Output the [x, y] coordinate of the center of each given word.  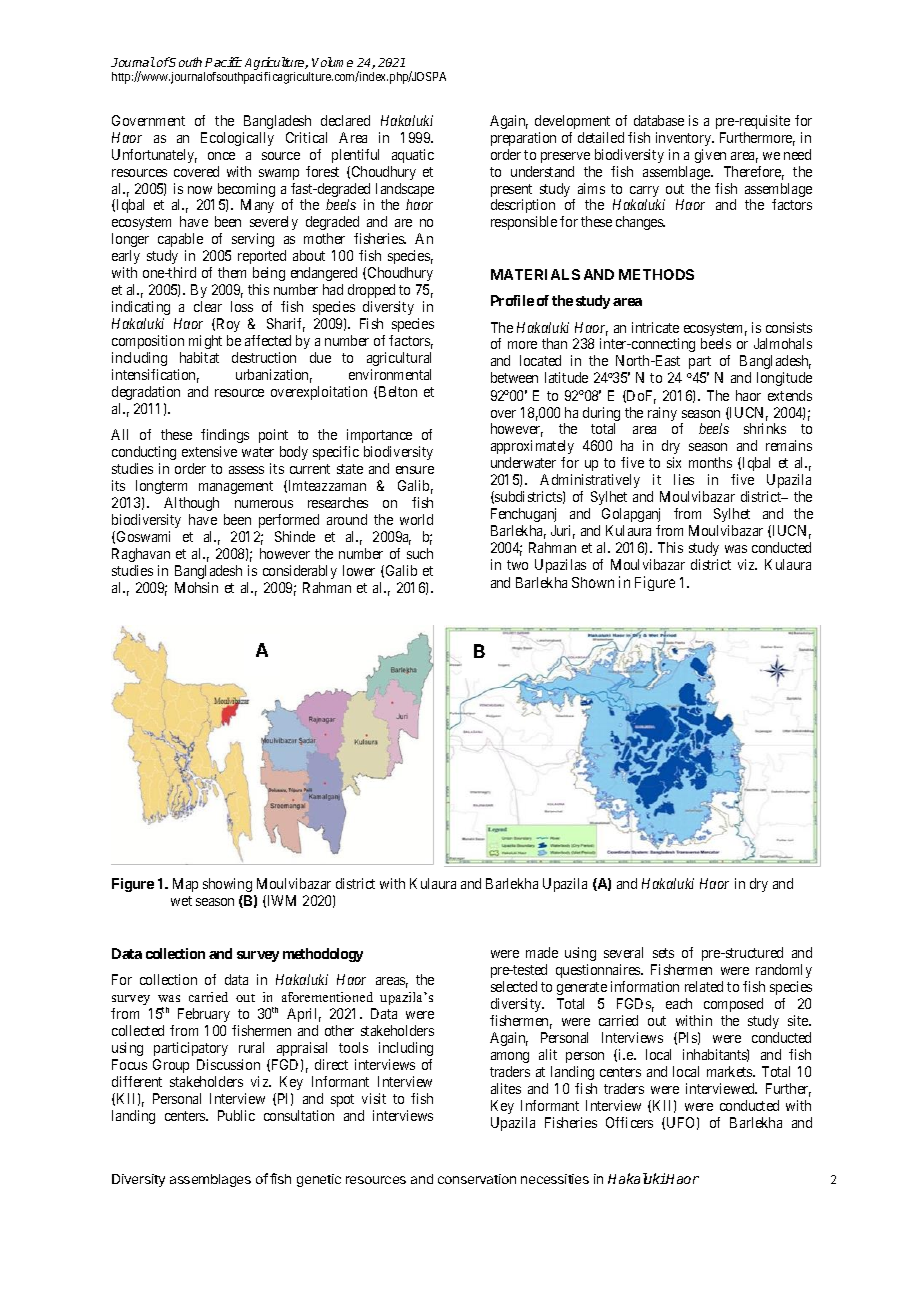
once [221, 156]
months [710, 462]
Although [191, 504]
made [542, 952]
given [710, 156]
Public [236, 1115]
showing [227, 885]
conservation [477, 1179]
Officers [629, 1122]
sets [663, 953]
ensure [415, 470]
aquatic [413, 156]
